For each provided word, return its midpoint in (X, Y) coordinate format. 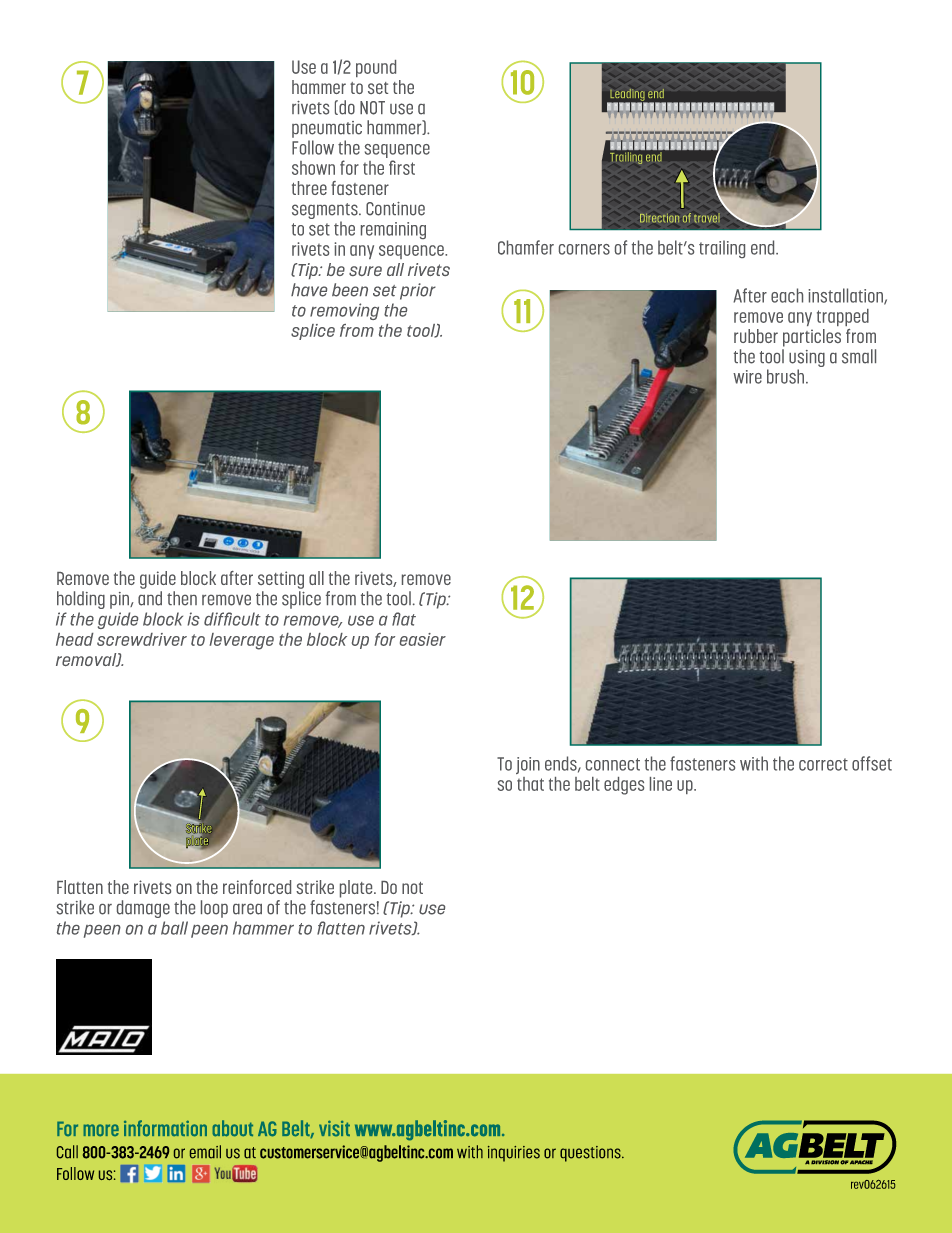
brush (787, 376)
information (165, 1128)
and (150, 598)
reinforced (257, 887)
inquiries (514, 1154)
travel (707, 218)
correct (823, 764)
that (530, 784)
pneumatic (327, 129)
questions (591, 1154)
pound (376, 68)
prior (418, 291)
